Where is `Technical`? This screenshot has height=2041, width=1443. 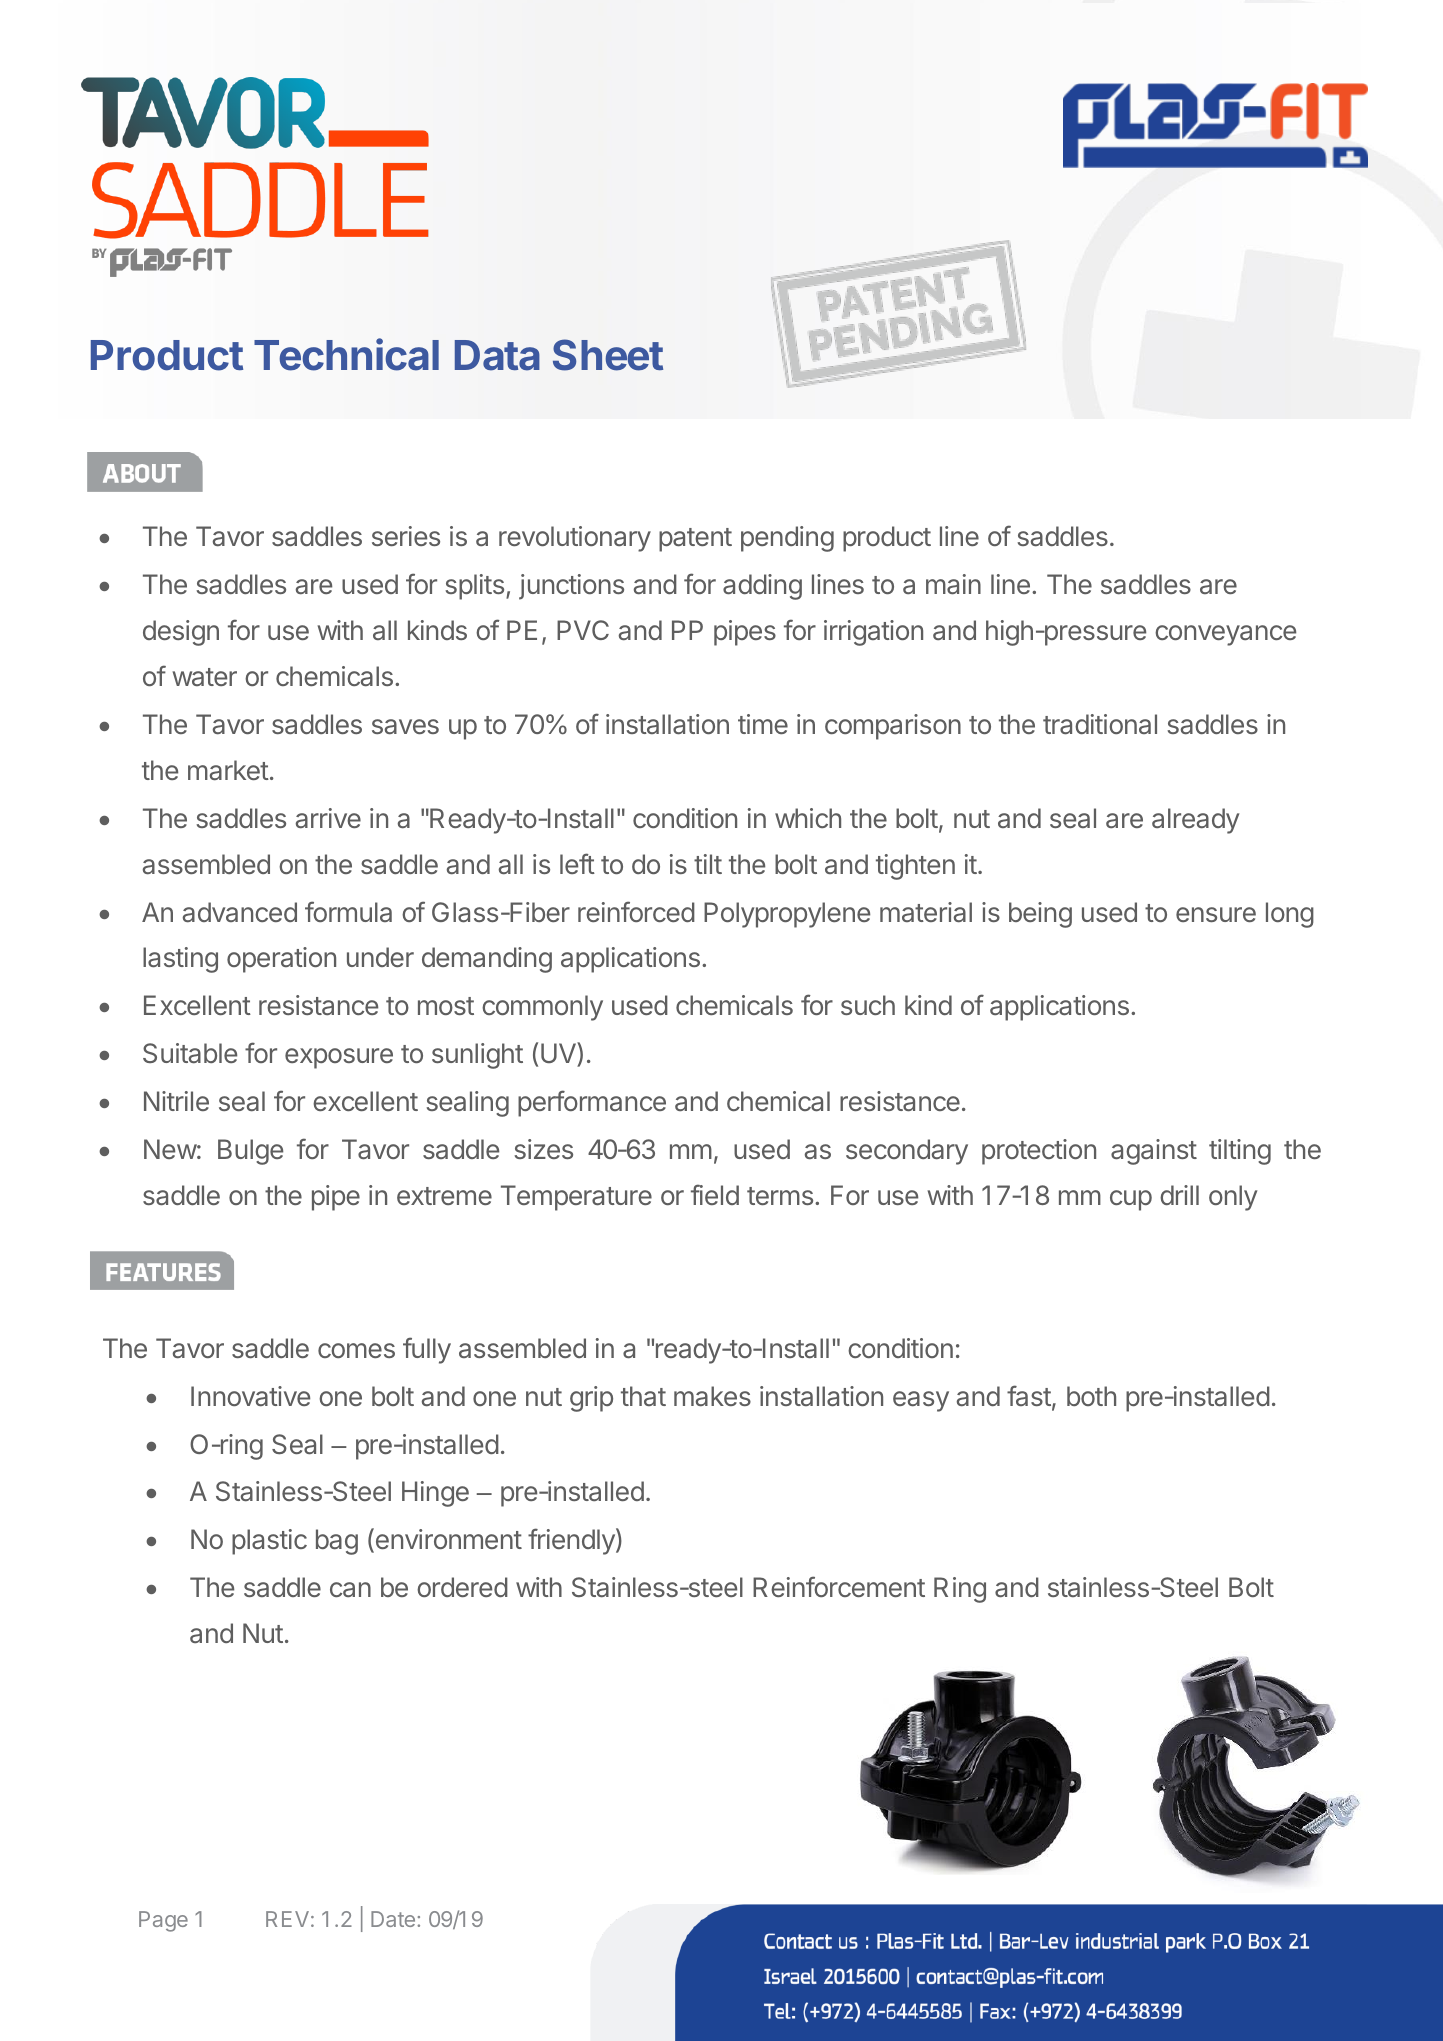 Technical is located at coordinates (346, 355).
